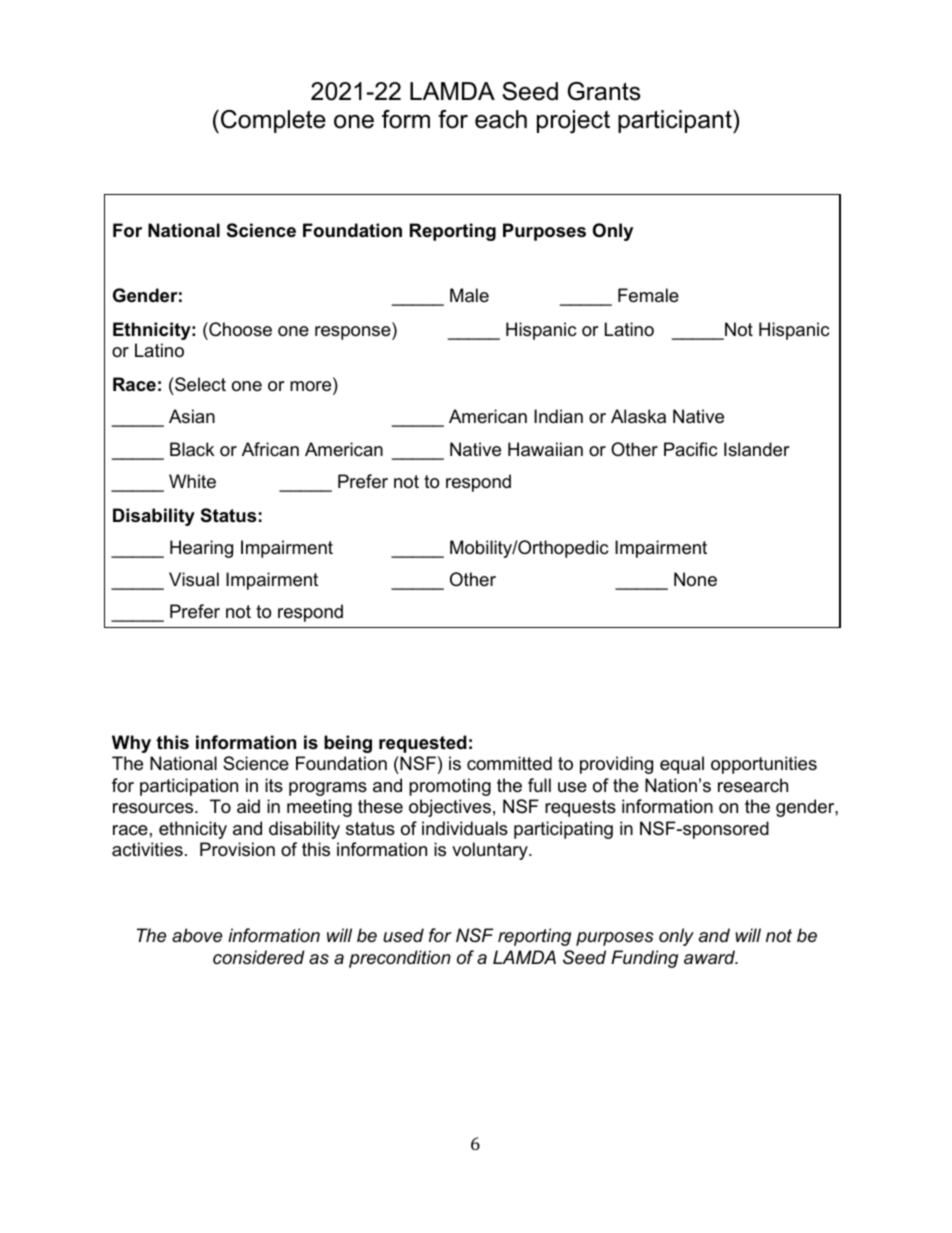 Image resolution: width=952 pixels, height=1233 pixels. I want to click on Select, so click(199, 384).
